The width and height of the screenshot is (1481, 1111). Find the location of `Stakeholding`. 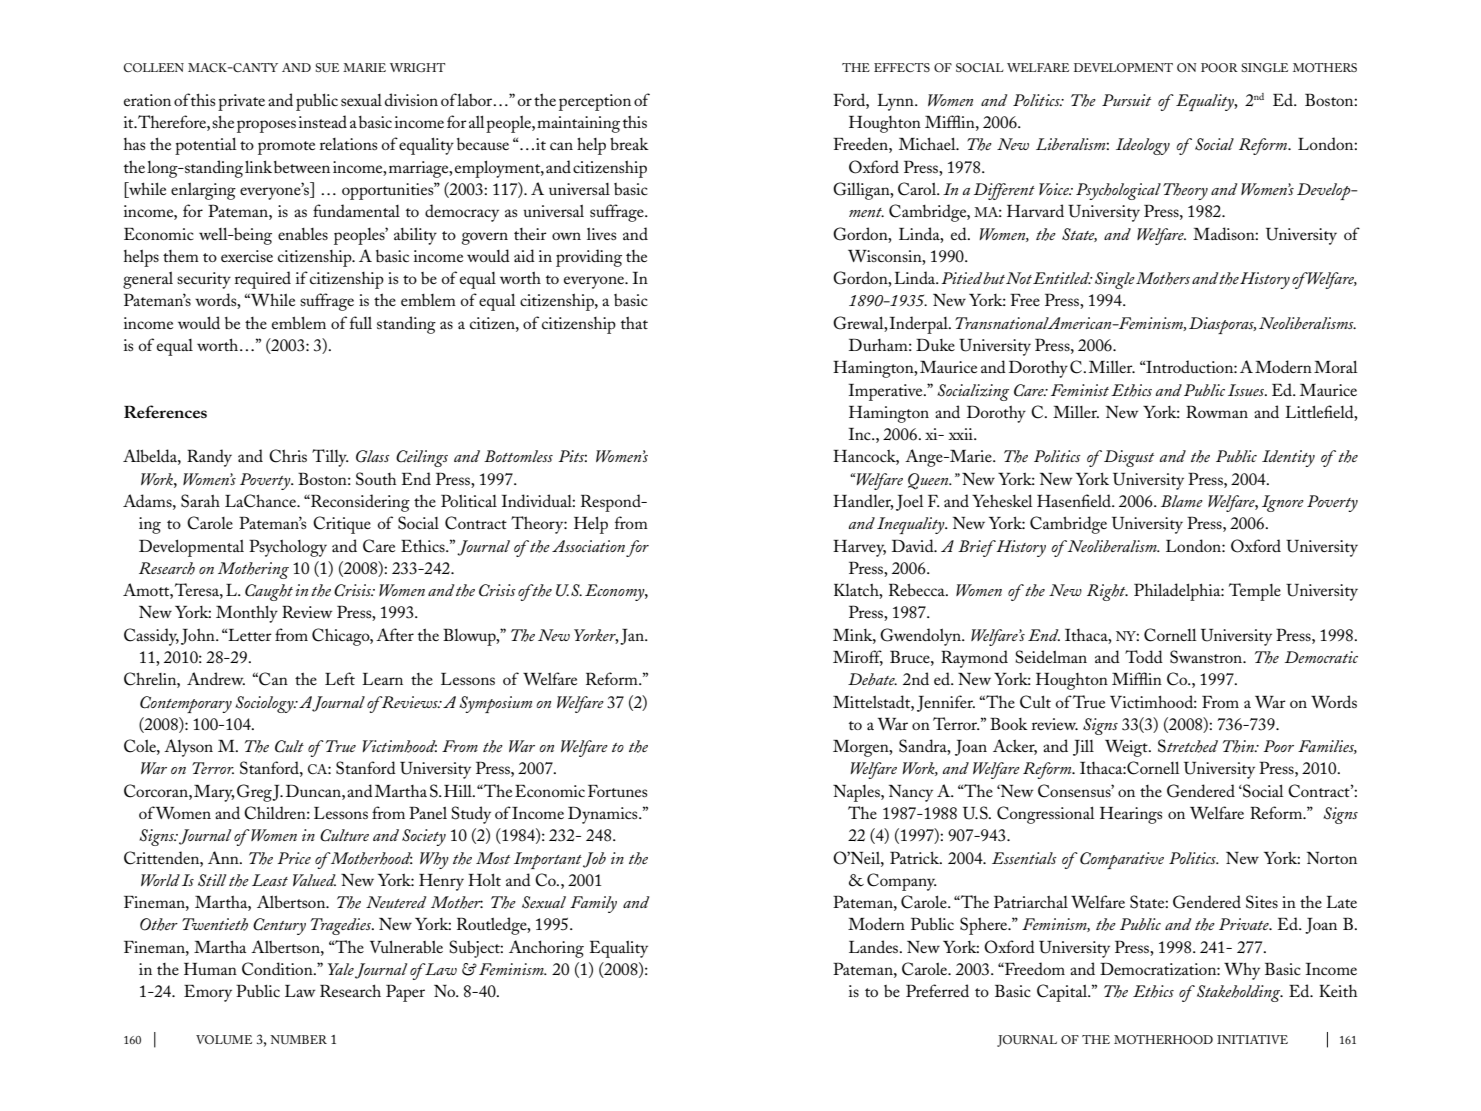

Stakeholding is located at coordinates (1240, 993).
